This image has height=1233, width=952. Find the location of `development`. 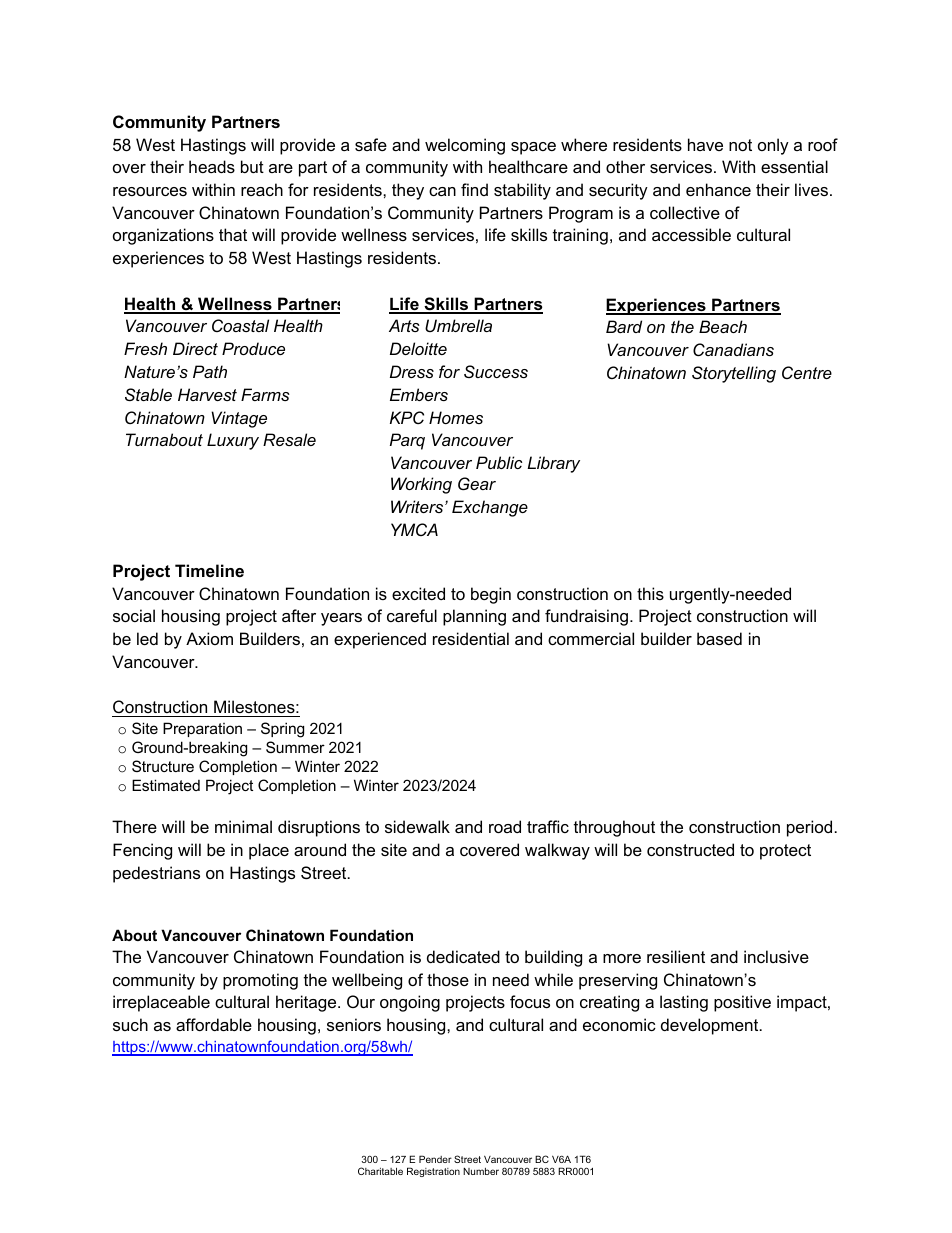

development is located at coordinates (711, 1026).
